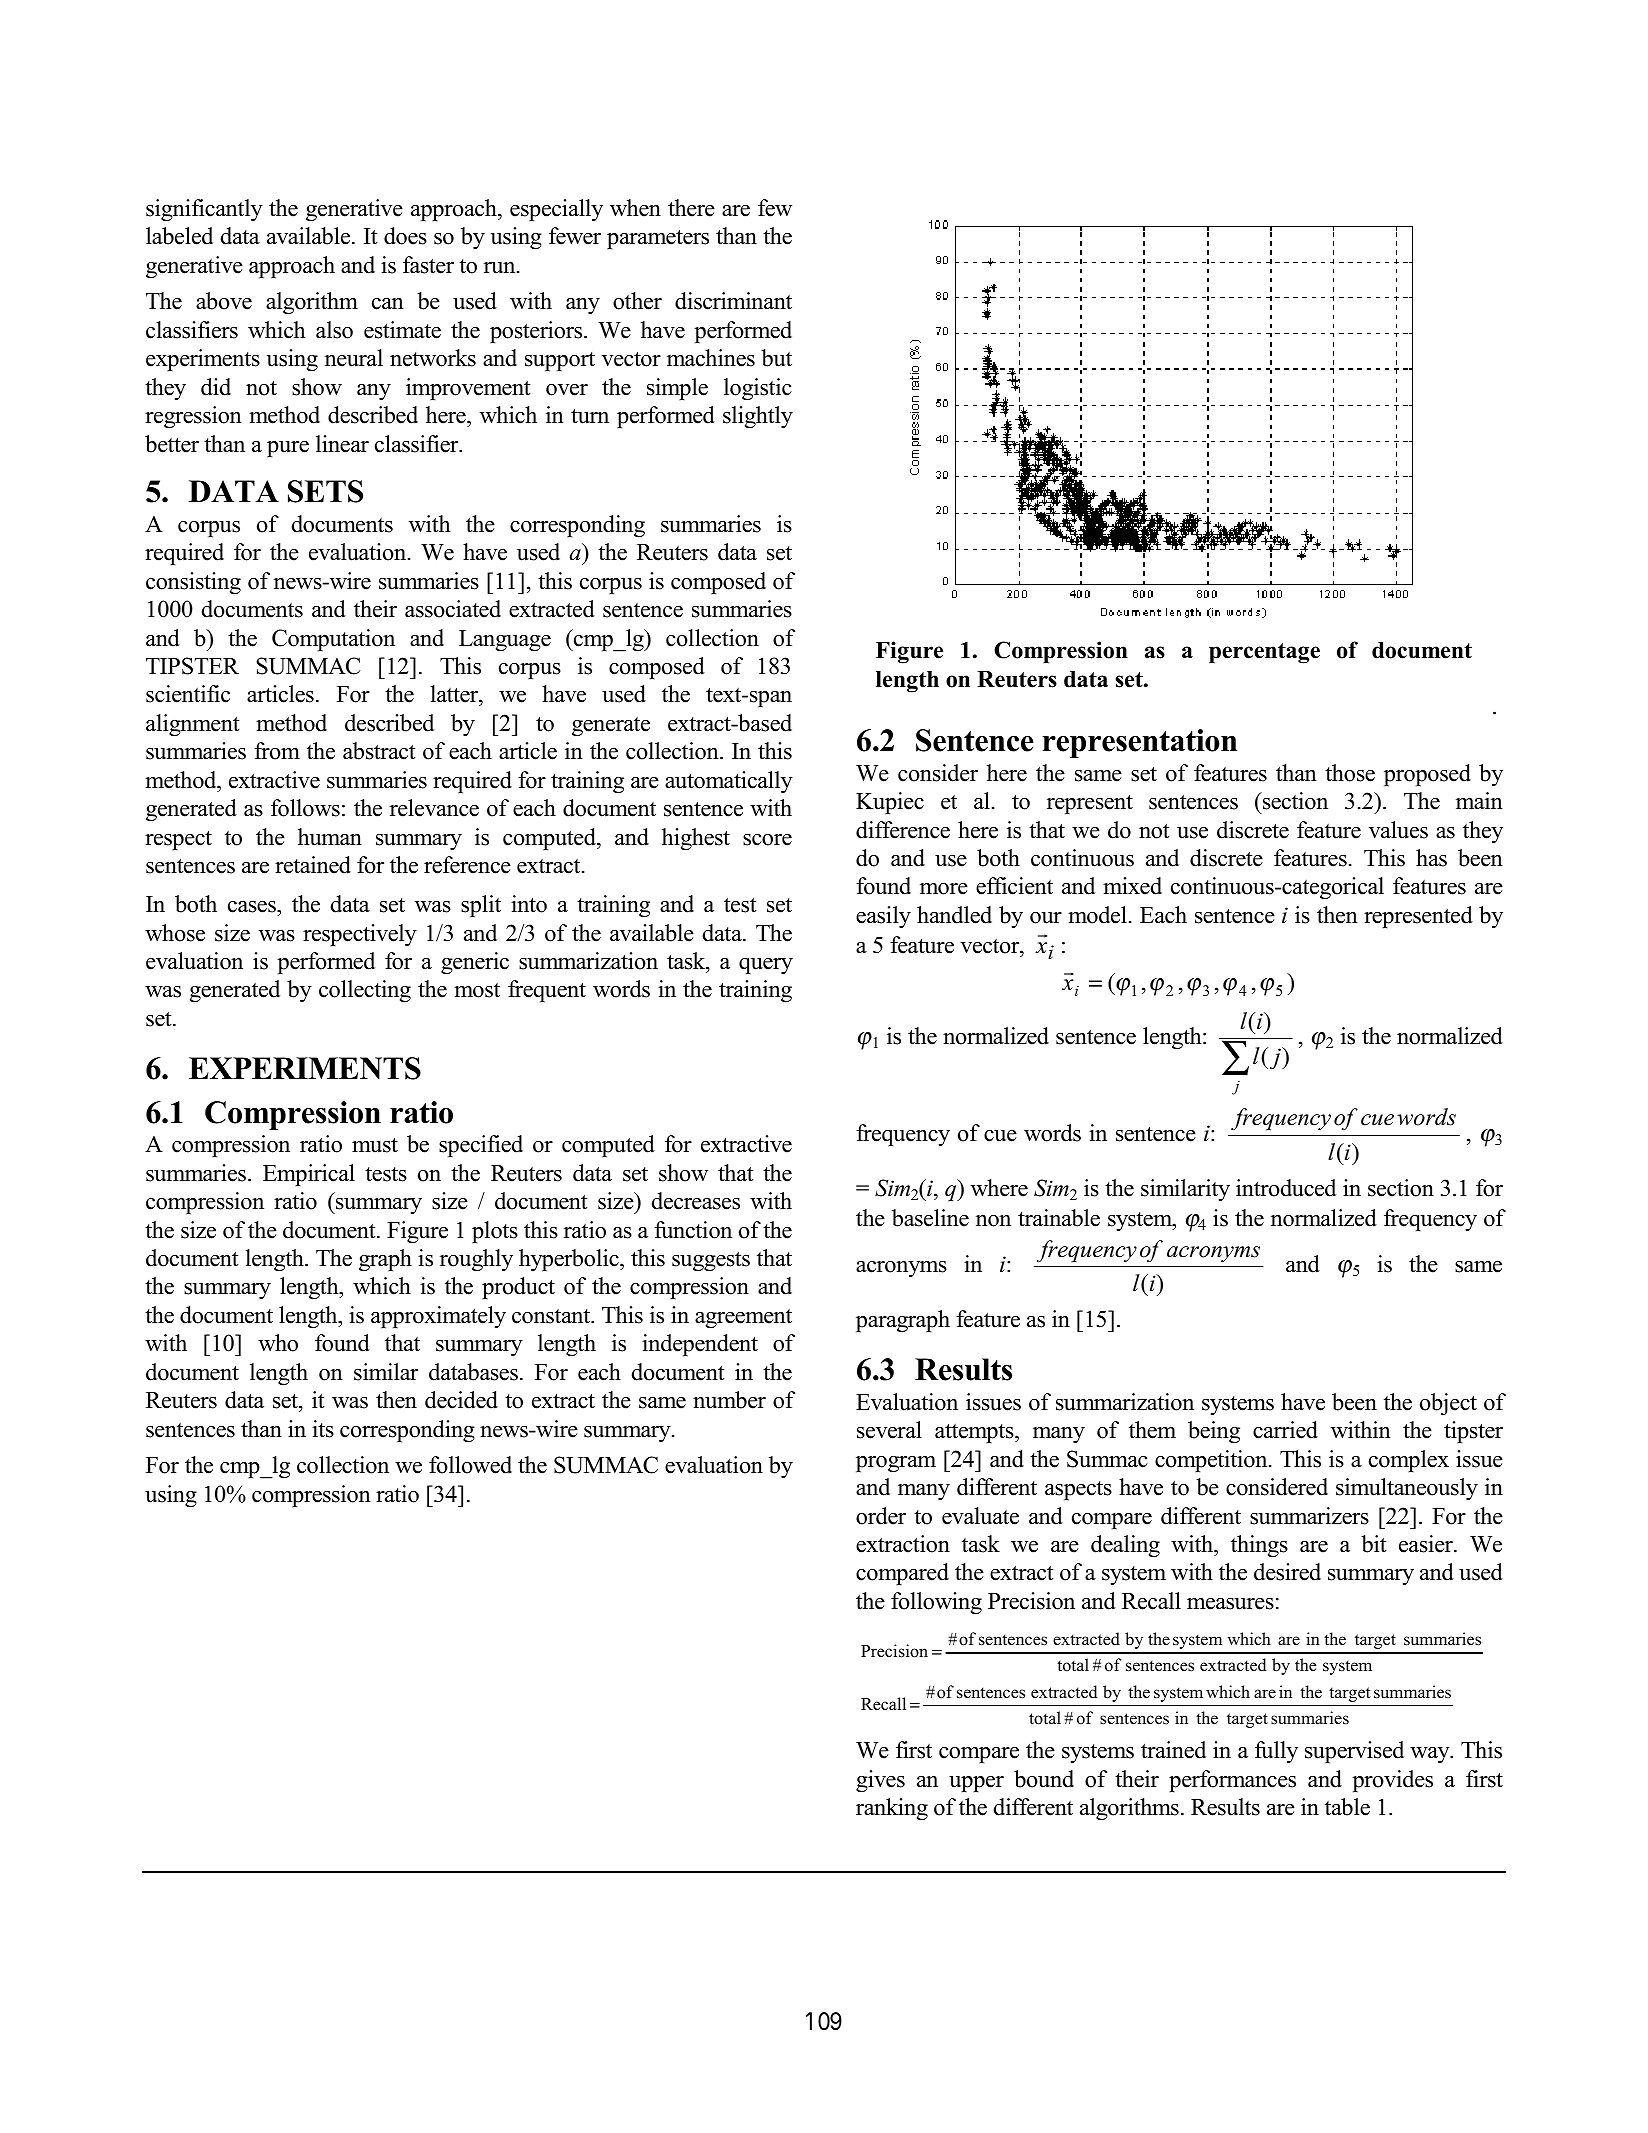 This page has width=1648, height=2133. What do you see at coordinates (1431, 858) in the page?
I see `has` at bounding box center [1431, 858].
